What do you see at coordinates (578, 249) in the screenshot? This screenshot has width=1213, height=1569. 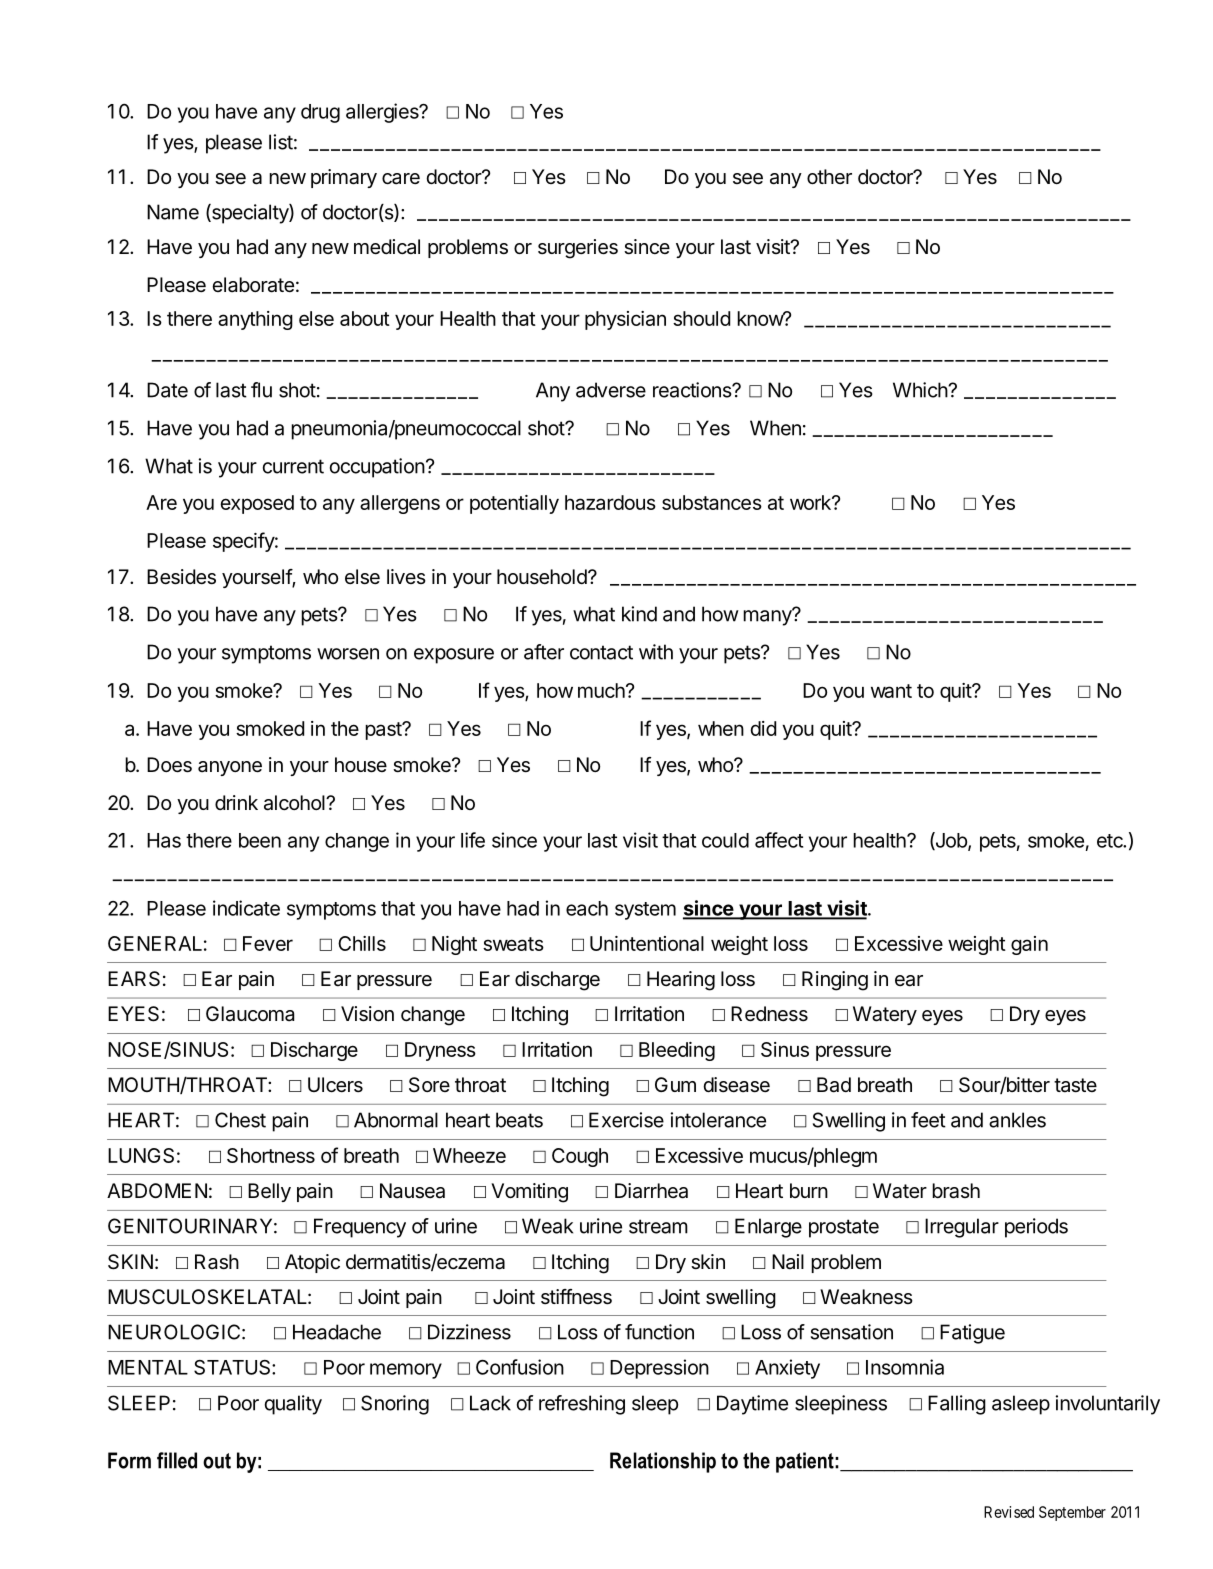 I see `surgeries` at bounding box center [578, 249].
